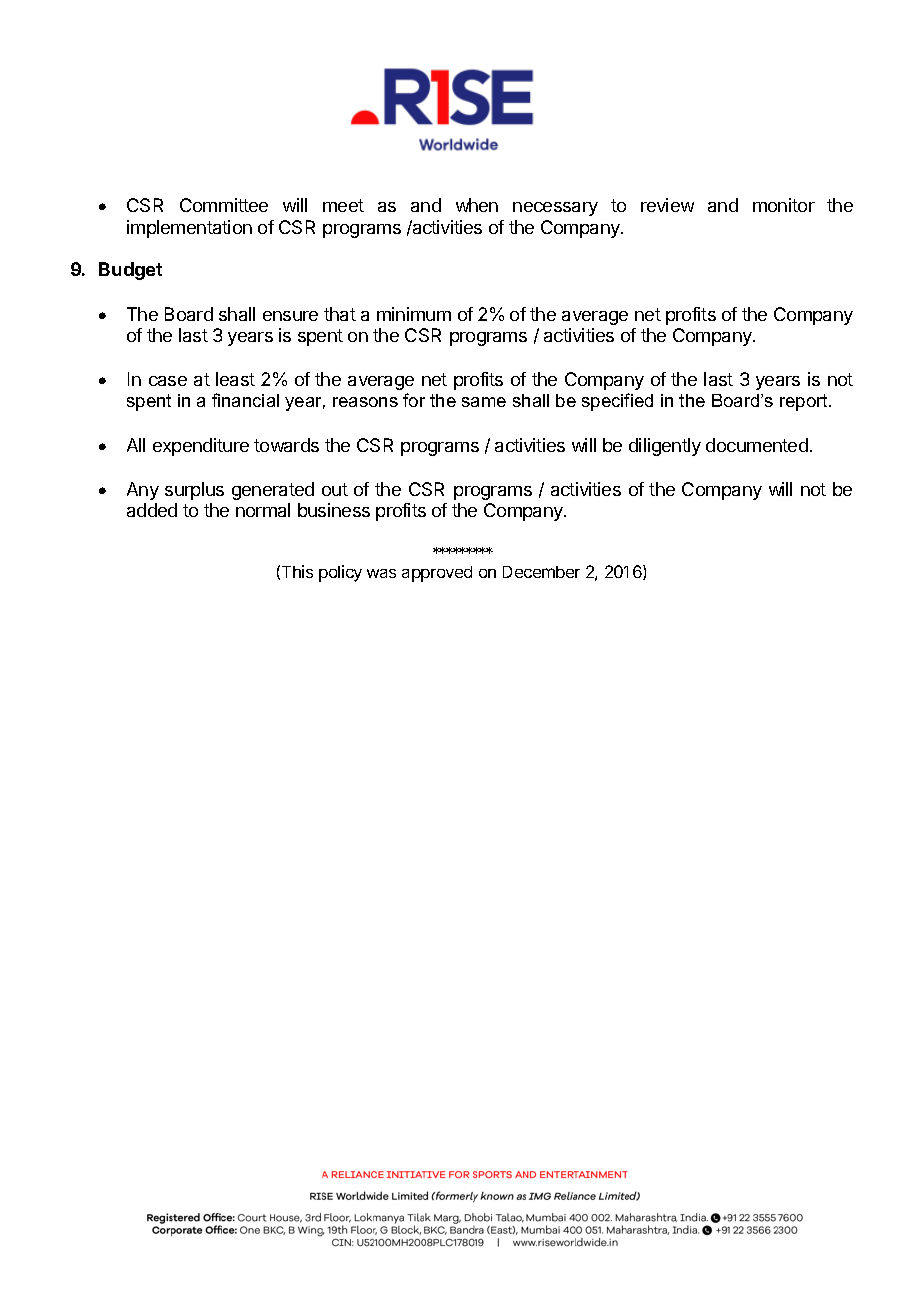  What do you see at coordinates (667, 205) in the screenshot?
I see `review` at bounding box center [667, 205].
